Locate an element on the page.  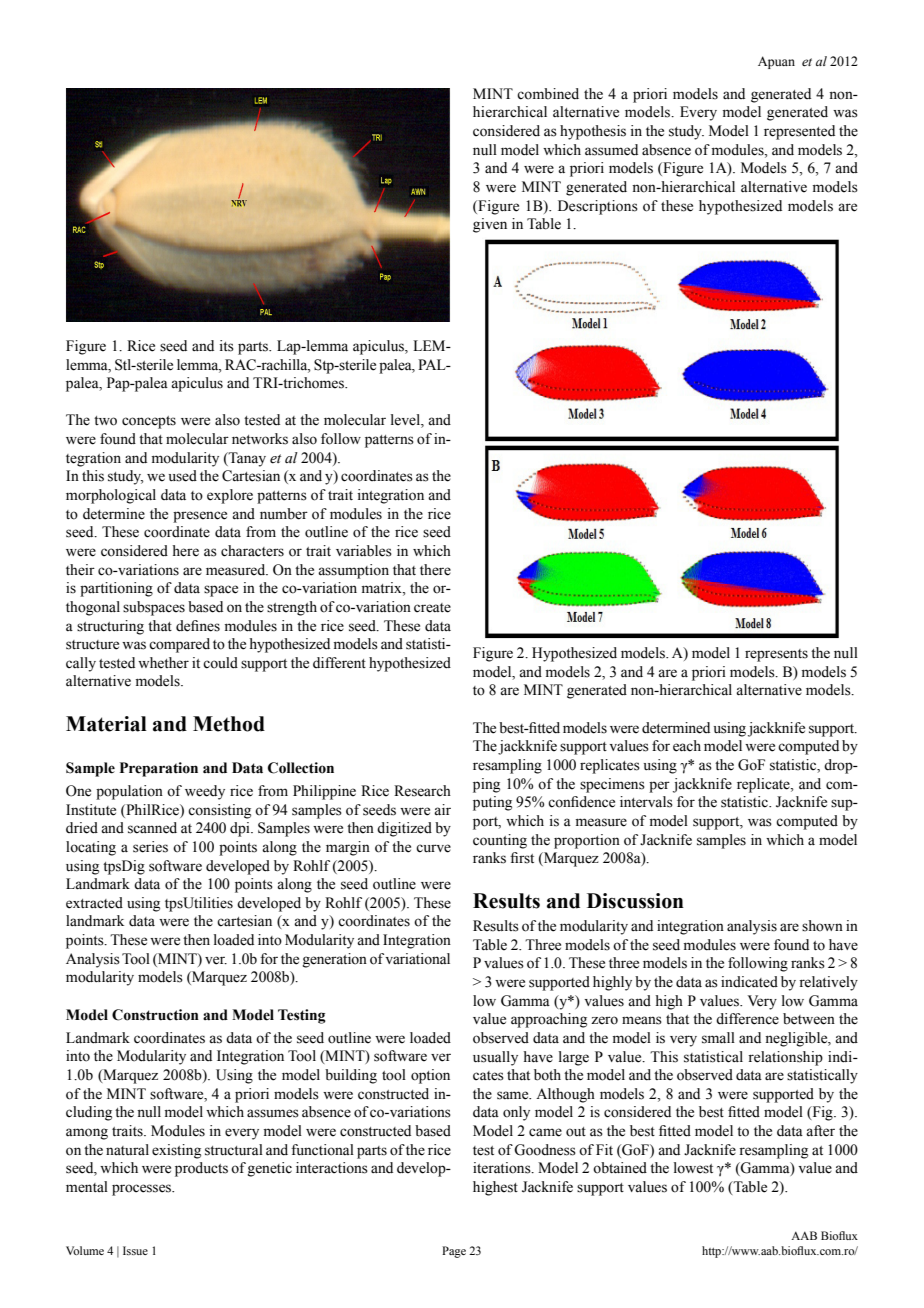
combined is located at coordinates (548, 94).
